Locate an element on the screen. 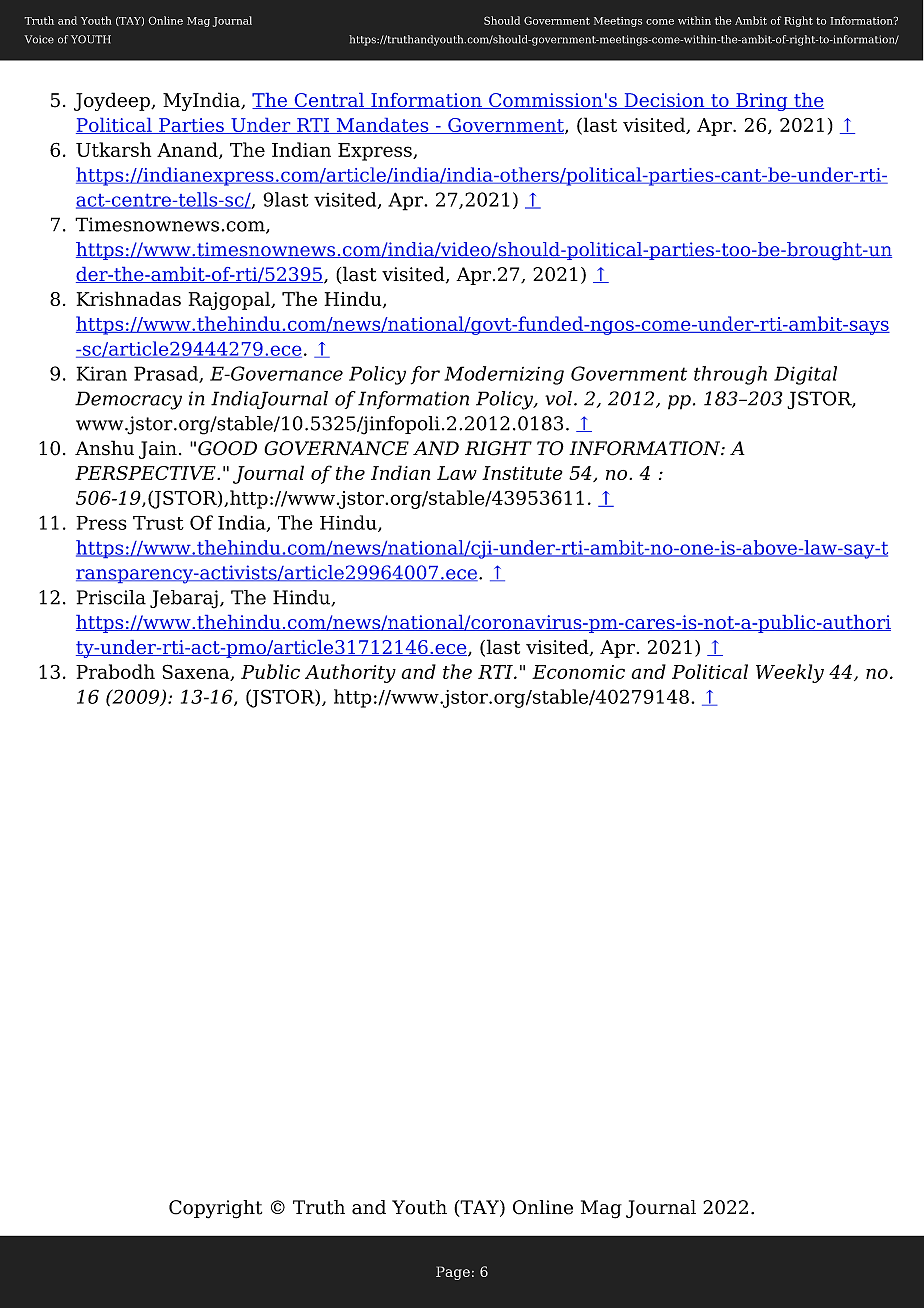  Voice is located at coordinates (39, 39).
